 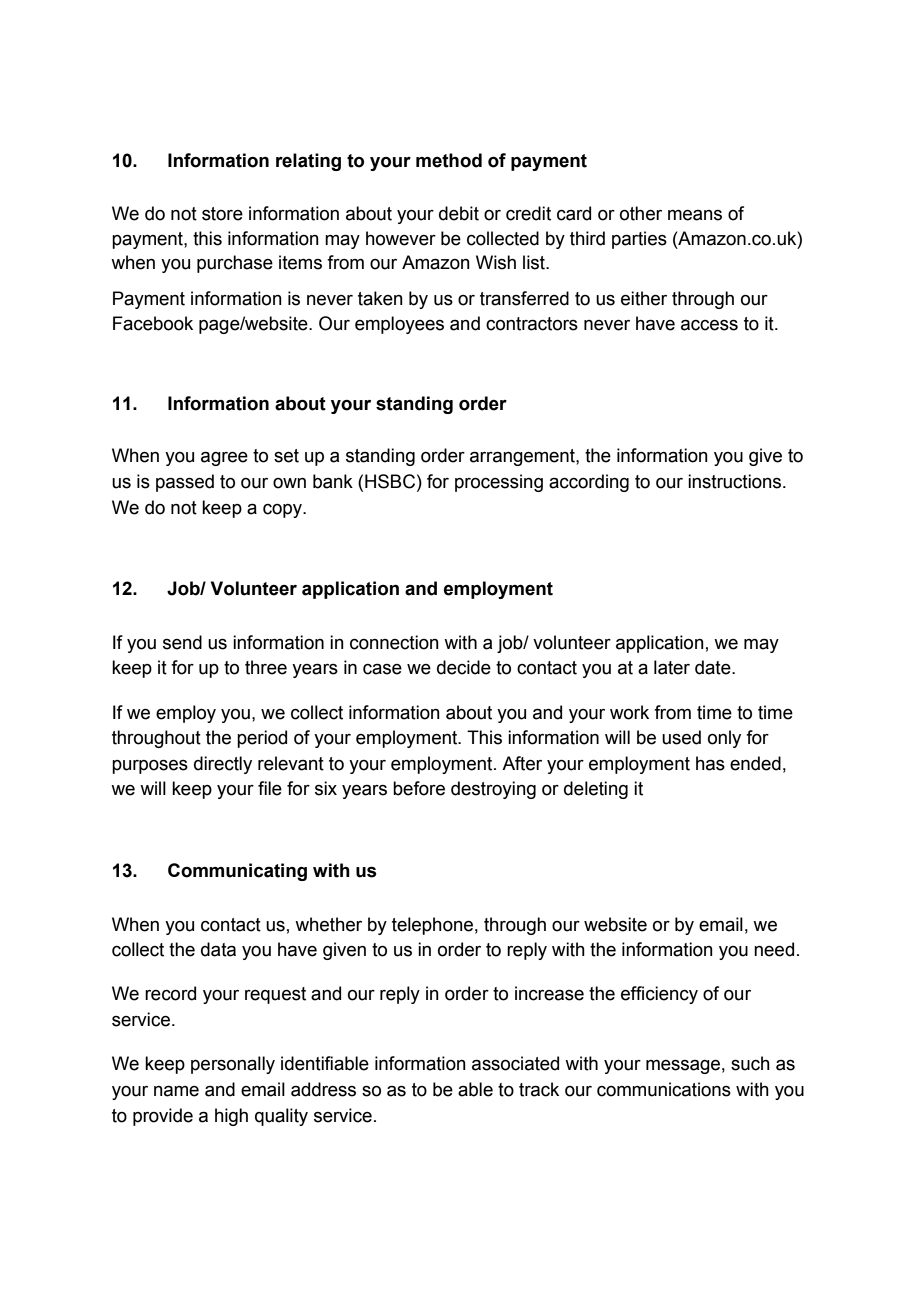 What do you see at coordinates (233, 1065) in the page?
I see `personally` at bounding box center [233, 1065].
